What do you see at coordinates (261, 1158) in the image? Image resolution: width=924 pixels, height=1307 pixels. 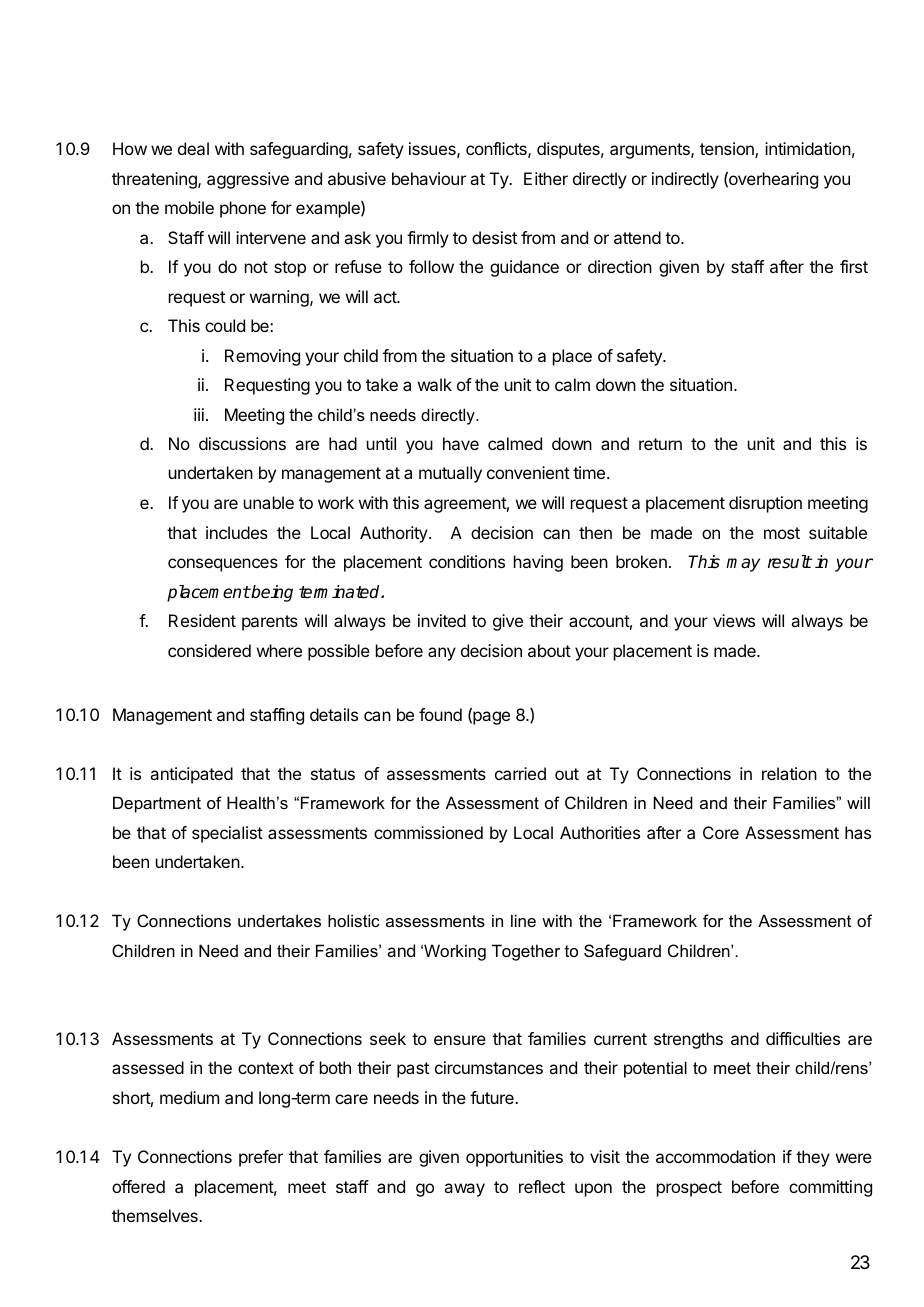 I see `prefer` at bounding box center [261, 1158].
